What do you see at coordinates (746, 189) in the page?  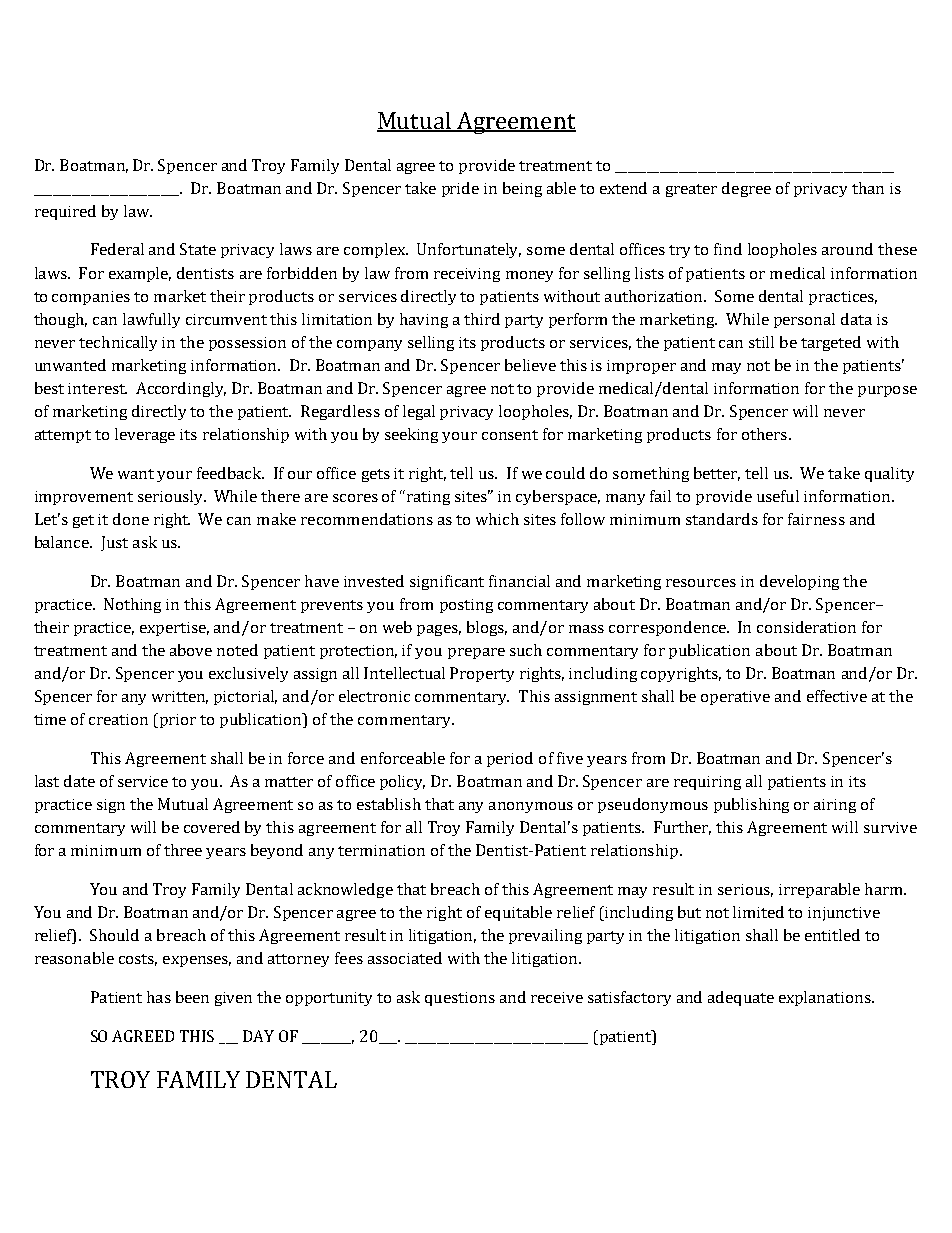 I see `degree` at bounding box center [746, 189].
